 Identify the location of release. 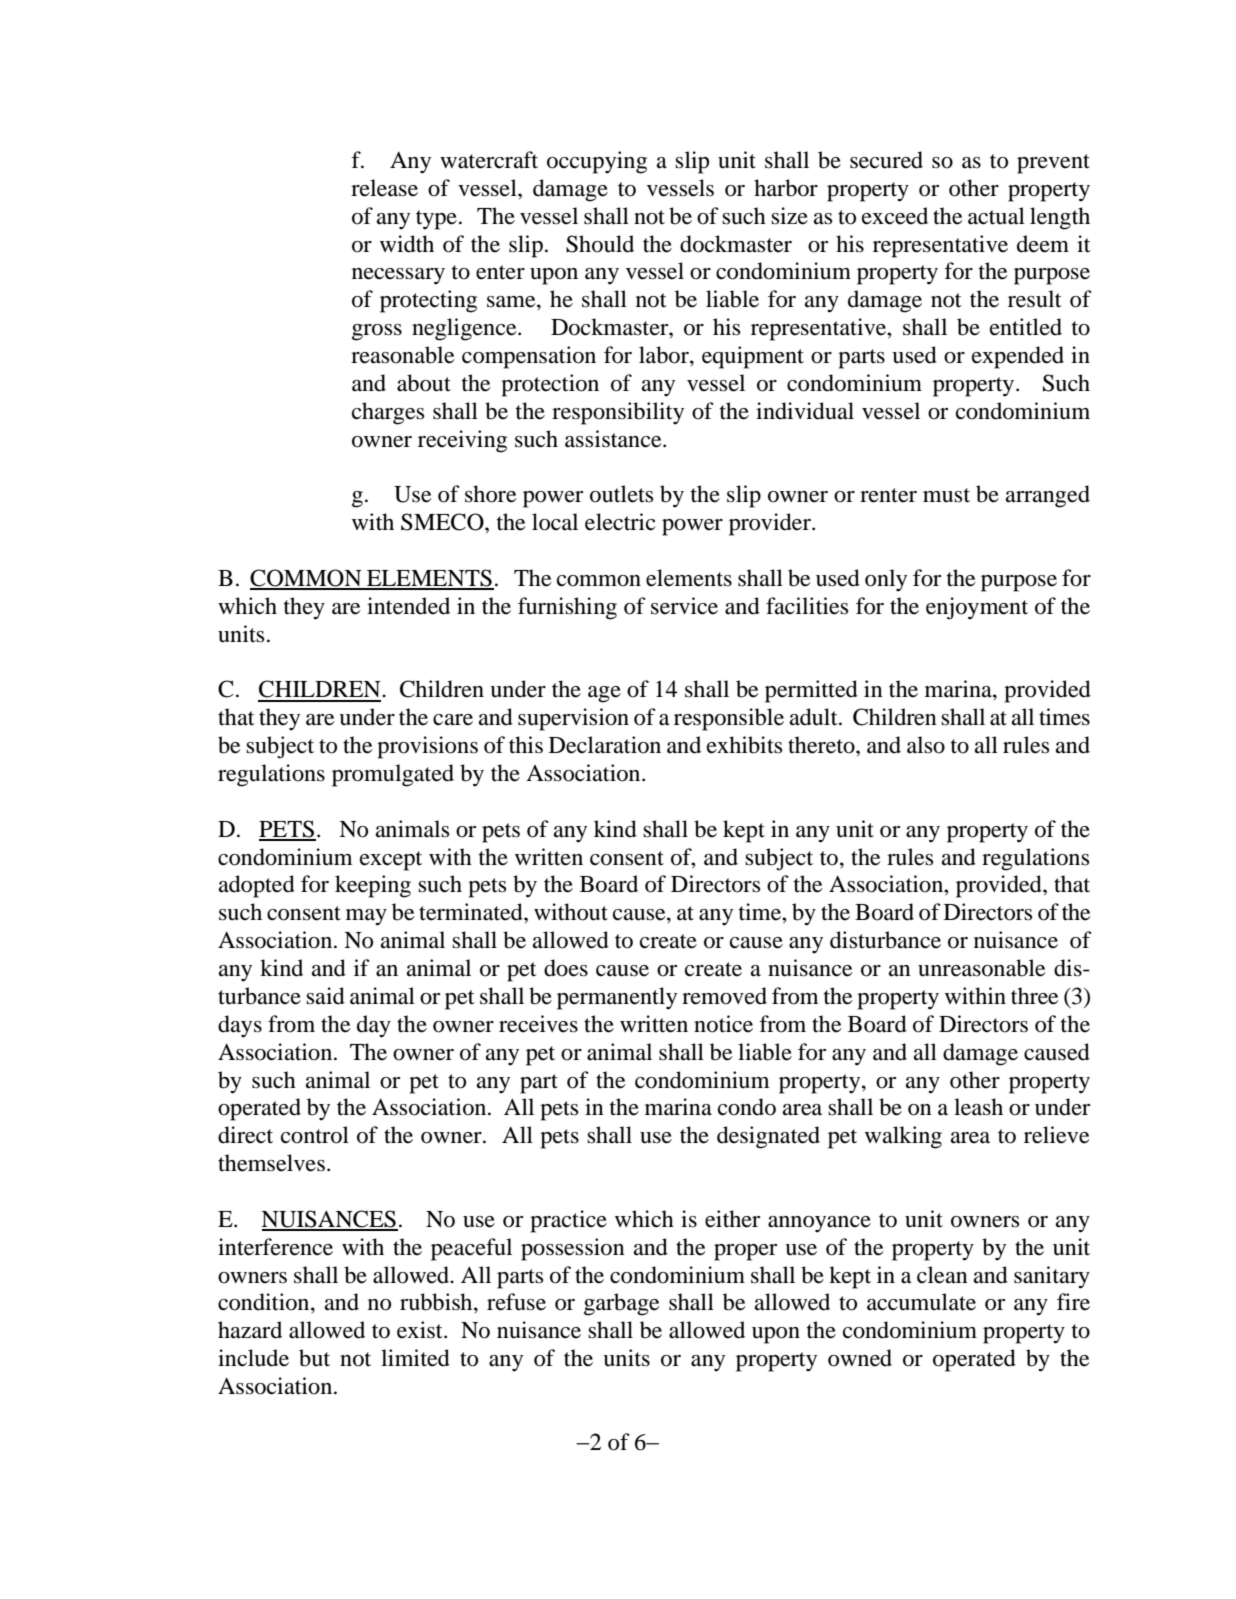
(384, 188).
